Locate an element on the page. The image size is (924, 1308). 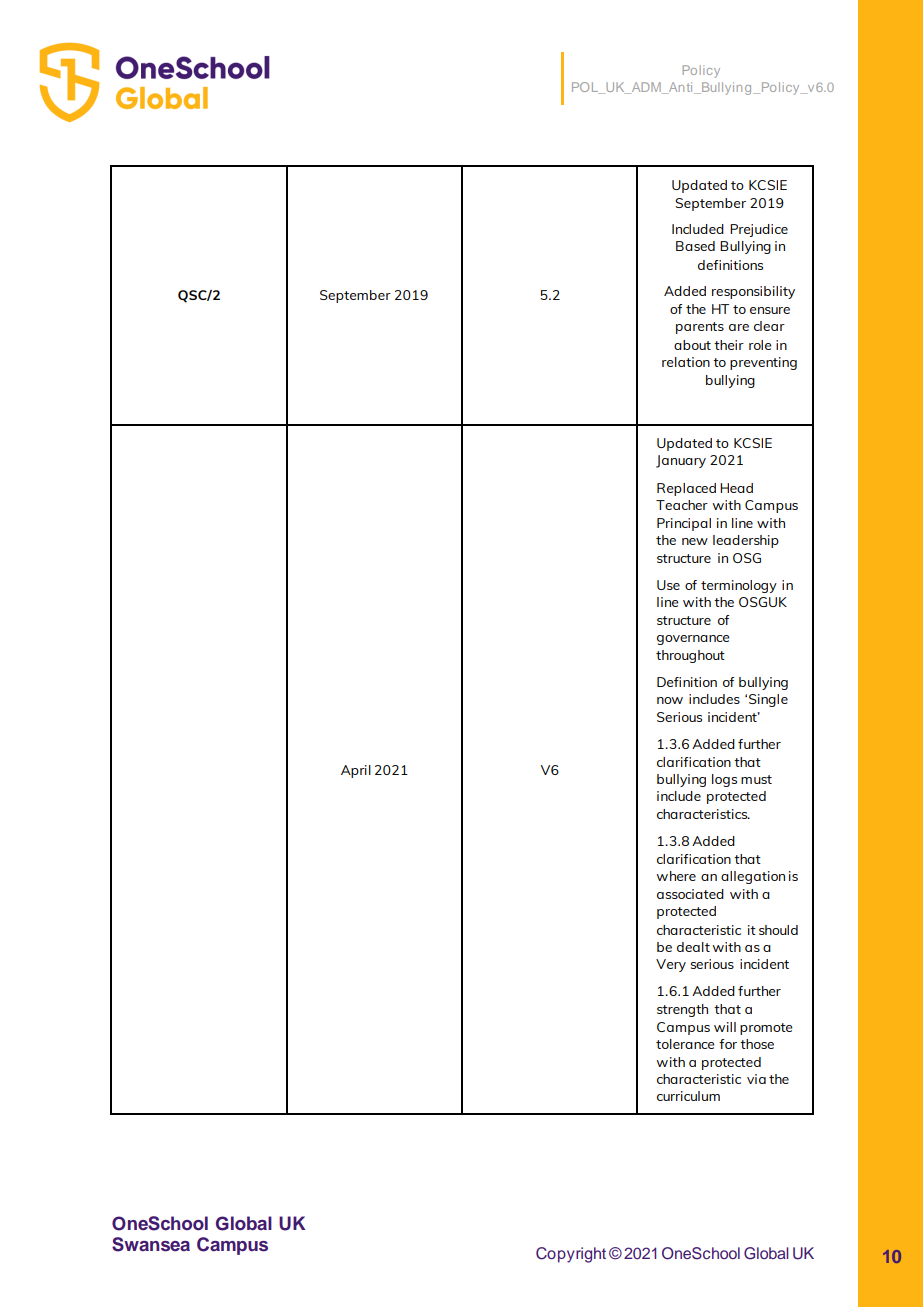
where is located at coordinates (676, 876).
